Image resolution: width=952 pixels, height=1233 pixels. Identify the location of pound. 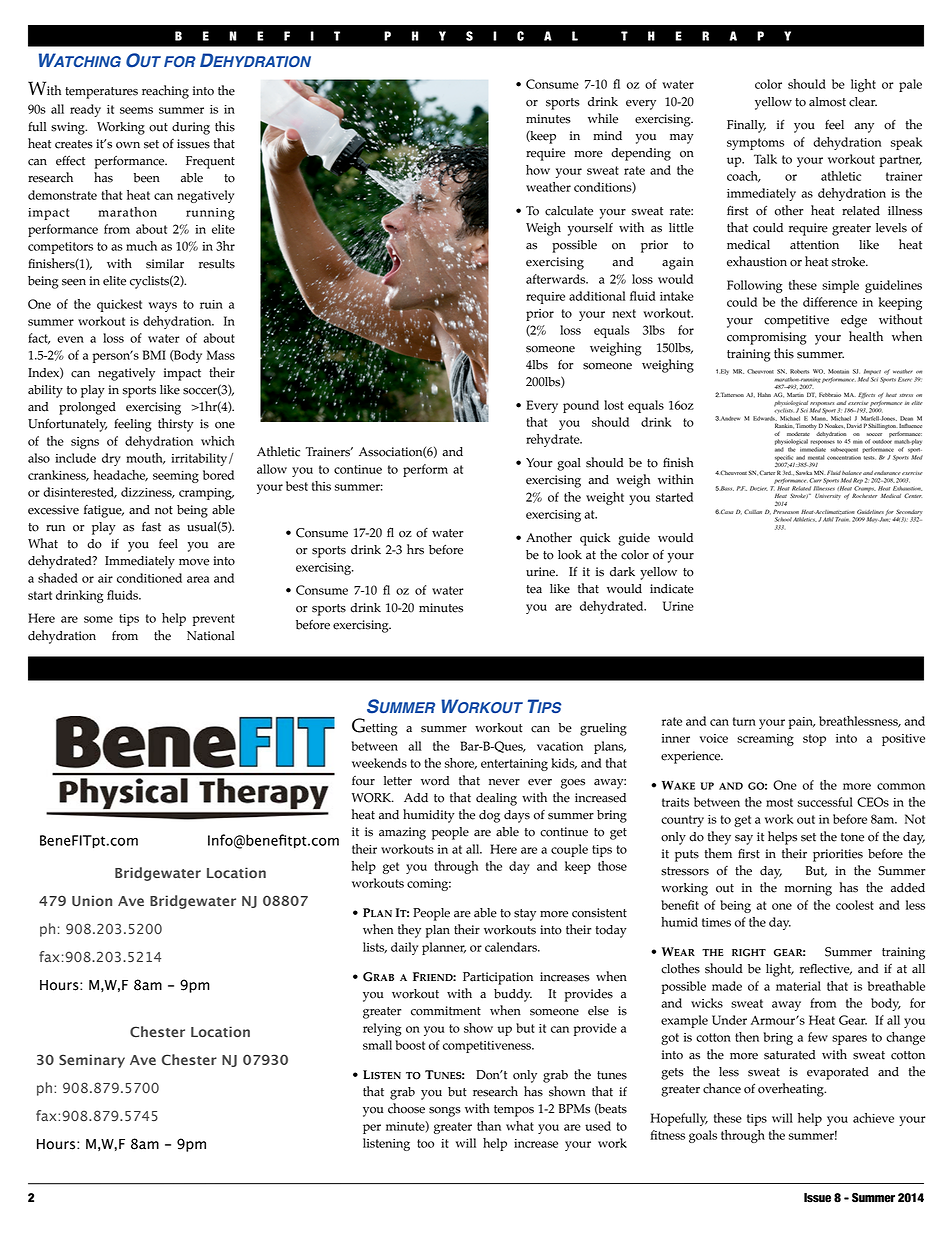
(581, 406).
